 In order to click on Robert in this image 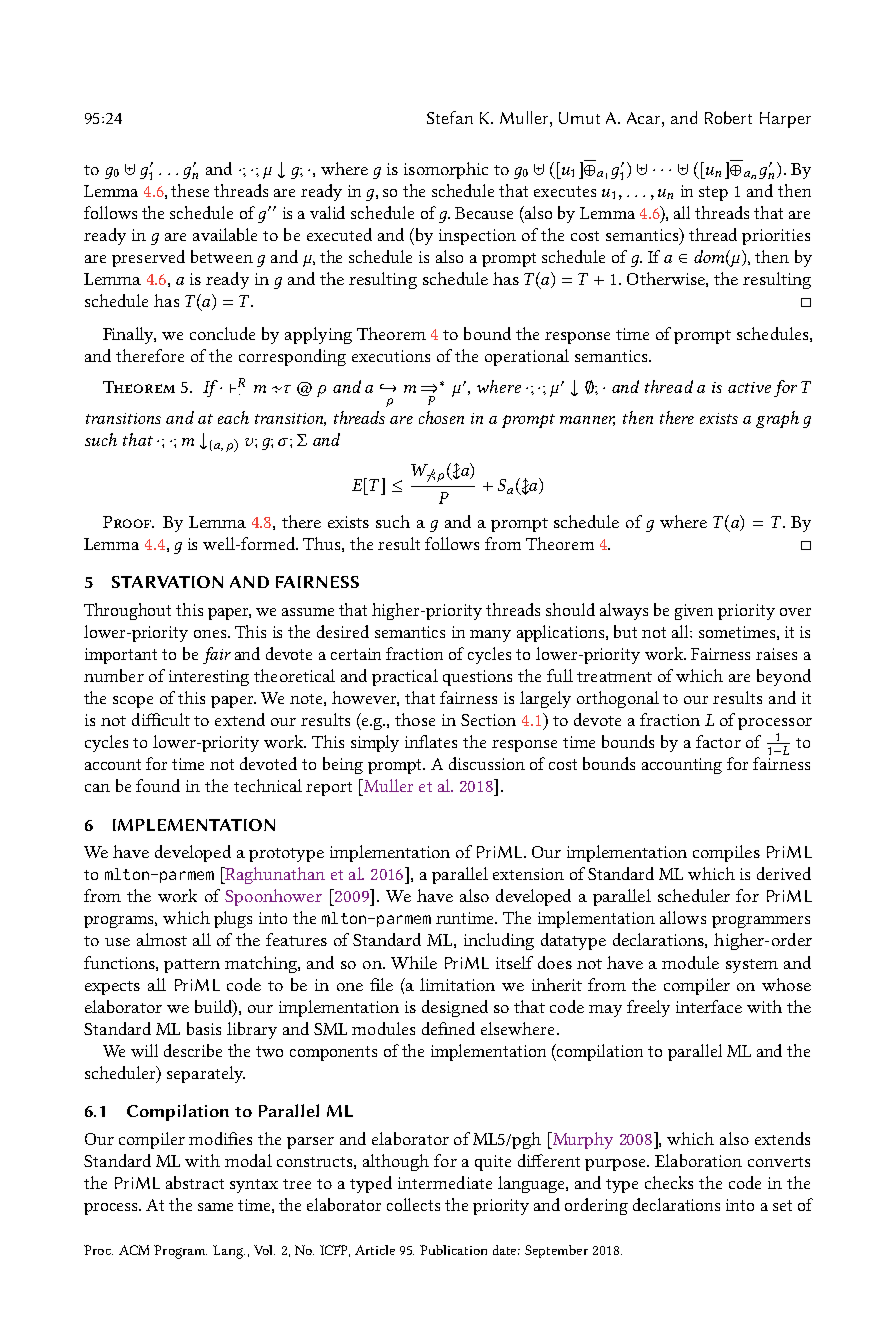, I will do `click(728, 117)`.
